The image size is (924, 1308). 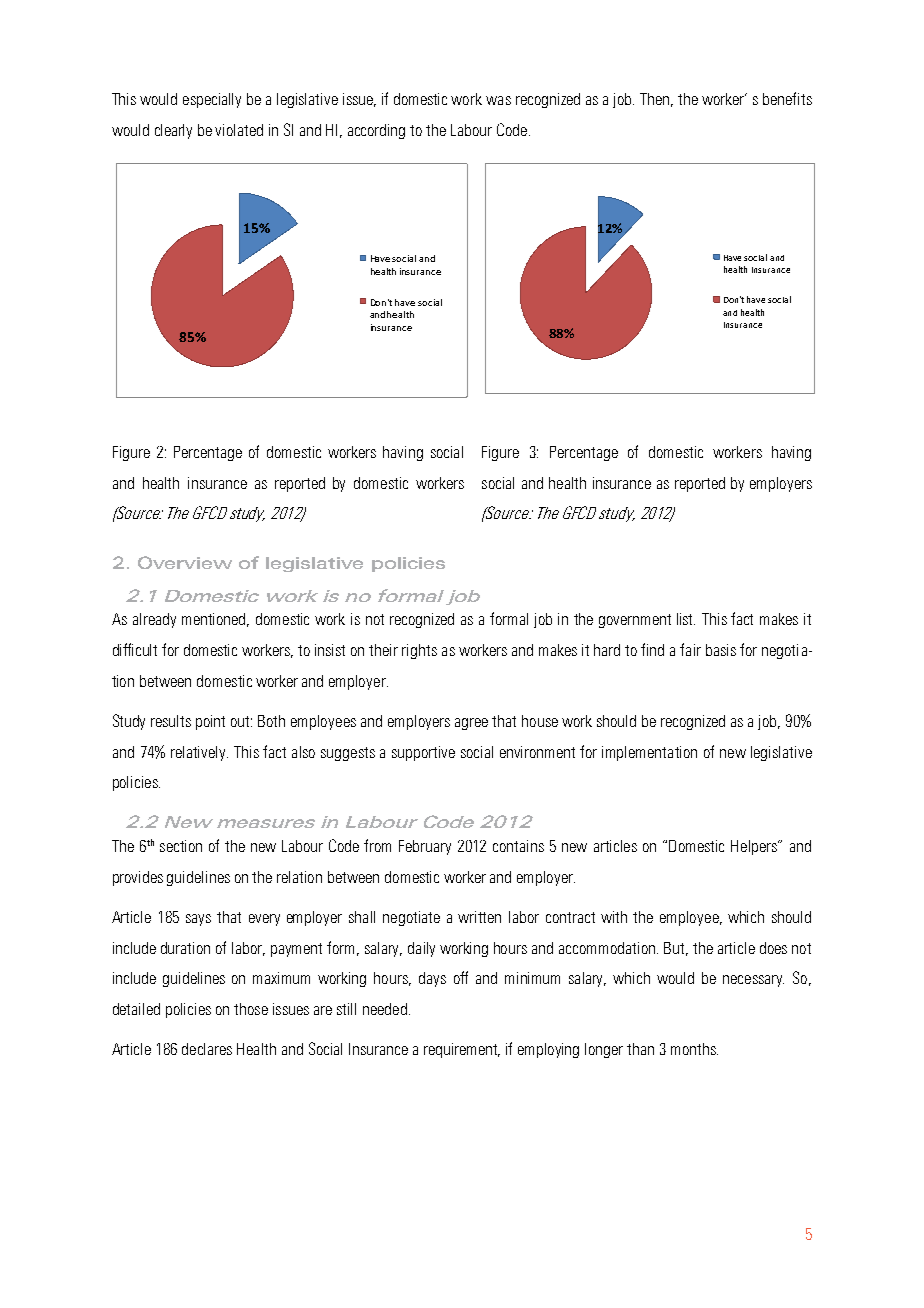 I want to click on Overview, so click(x=185, y=562).
